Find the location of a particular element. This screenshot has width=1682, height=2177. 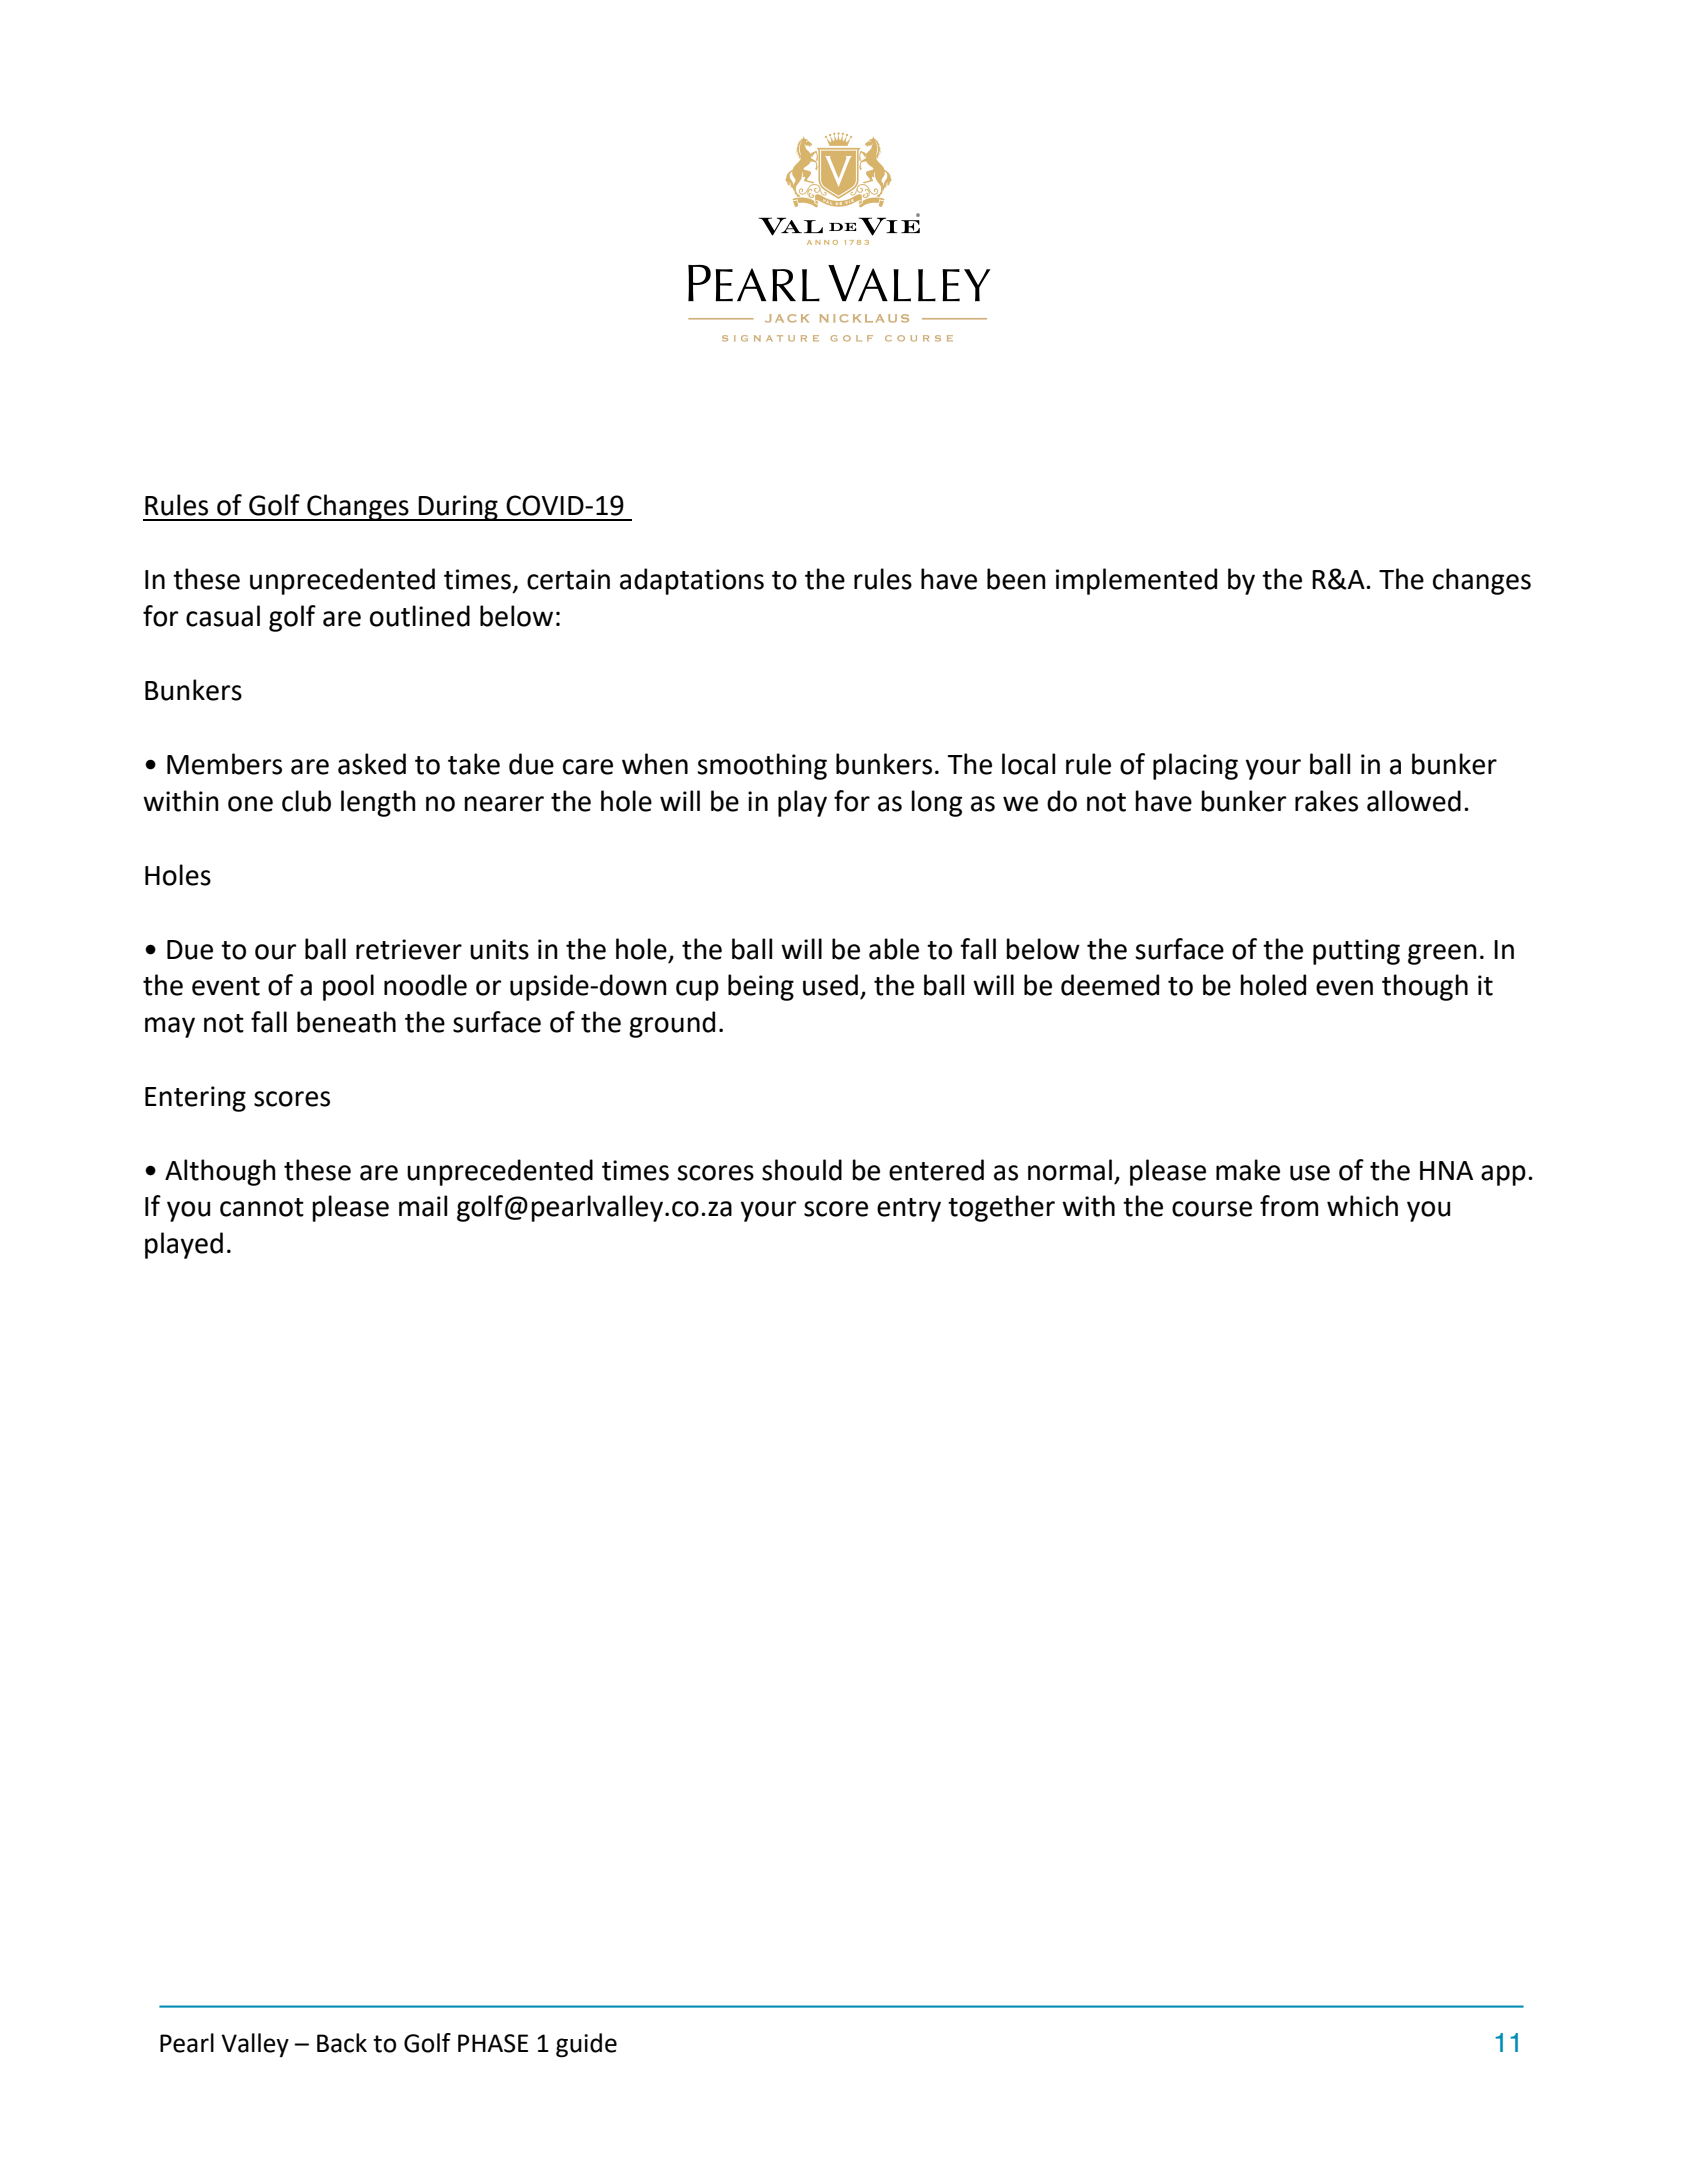

which is located at coordinates (1362, 1206).
